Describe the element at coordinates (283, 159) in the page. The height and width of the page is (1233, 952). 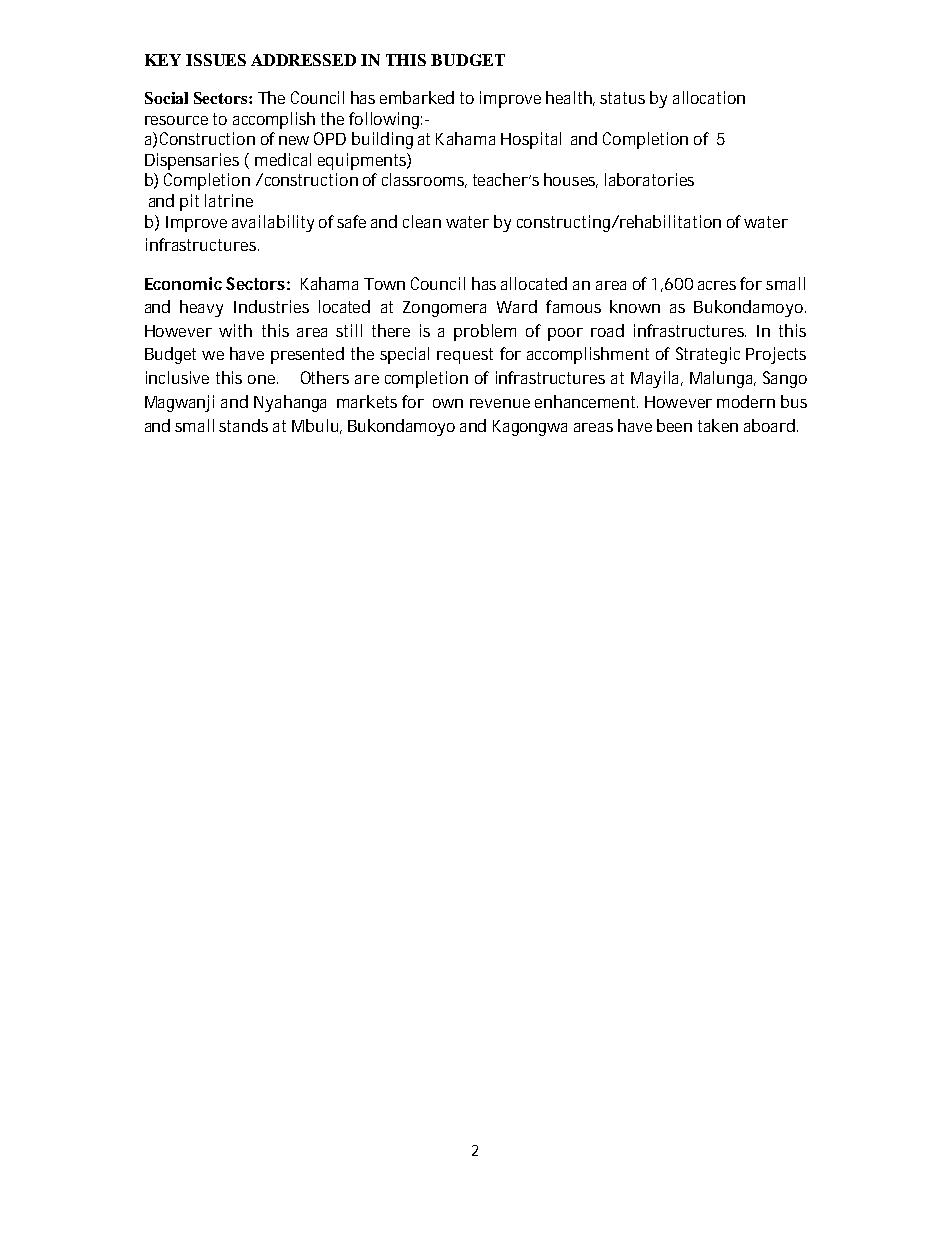
I see `medical` at that location.
